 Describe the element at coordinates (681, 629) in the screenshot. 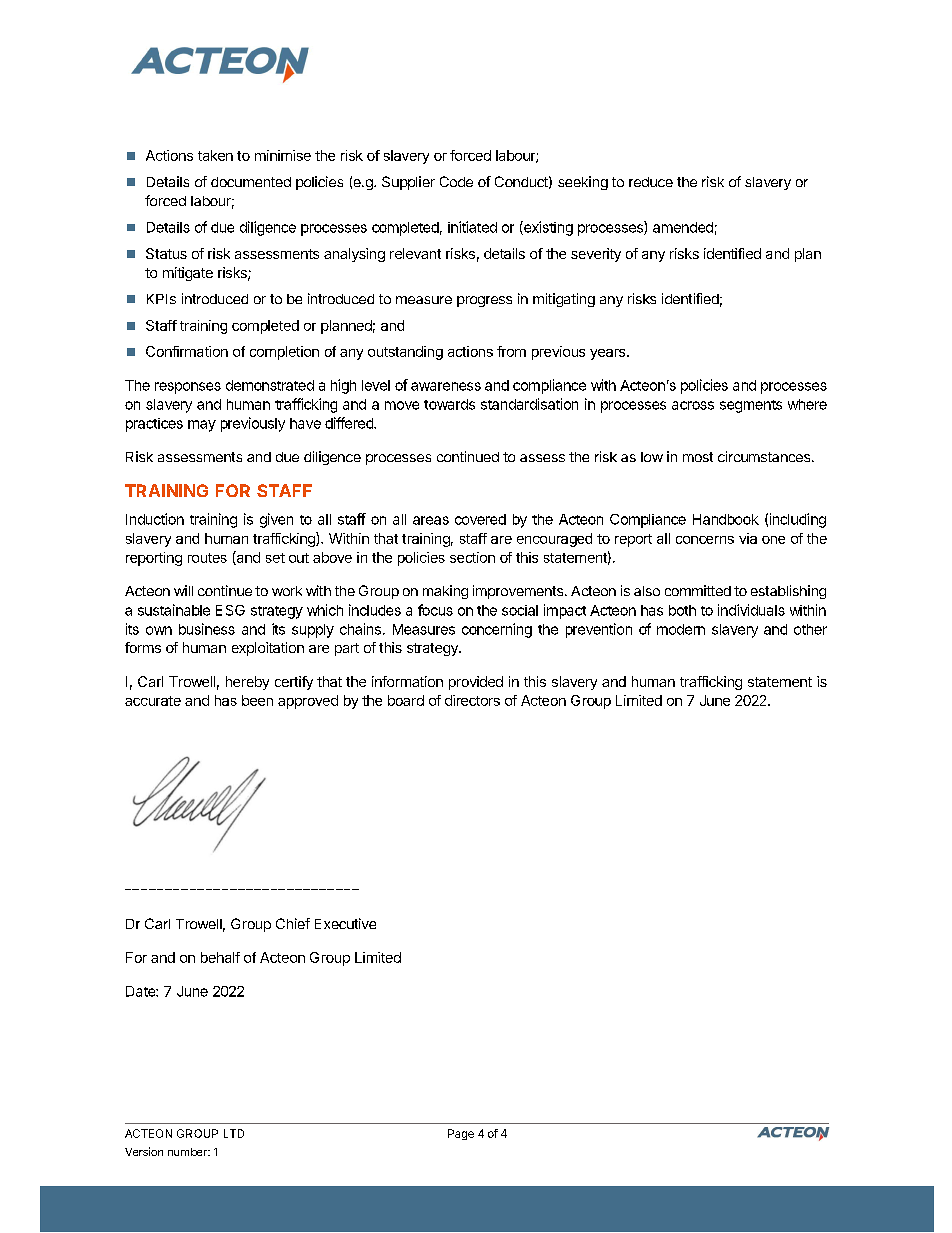

I see `modern` at that location.
